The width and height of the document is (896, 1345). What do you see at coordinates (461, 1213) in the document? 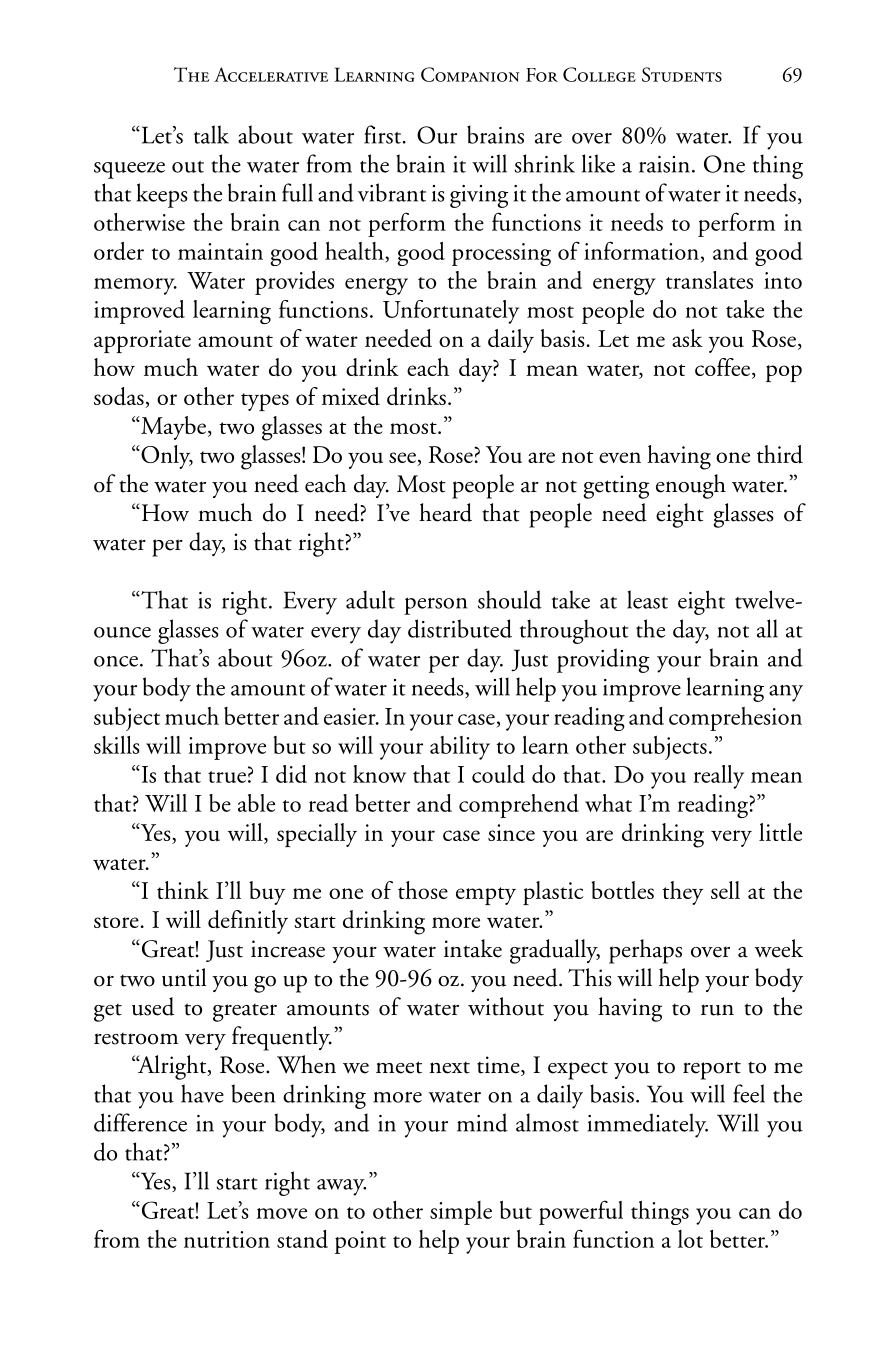
I see `simple` at bounding box center [461, 1213].
